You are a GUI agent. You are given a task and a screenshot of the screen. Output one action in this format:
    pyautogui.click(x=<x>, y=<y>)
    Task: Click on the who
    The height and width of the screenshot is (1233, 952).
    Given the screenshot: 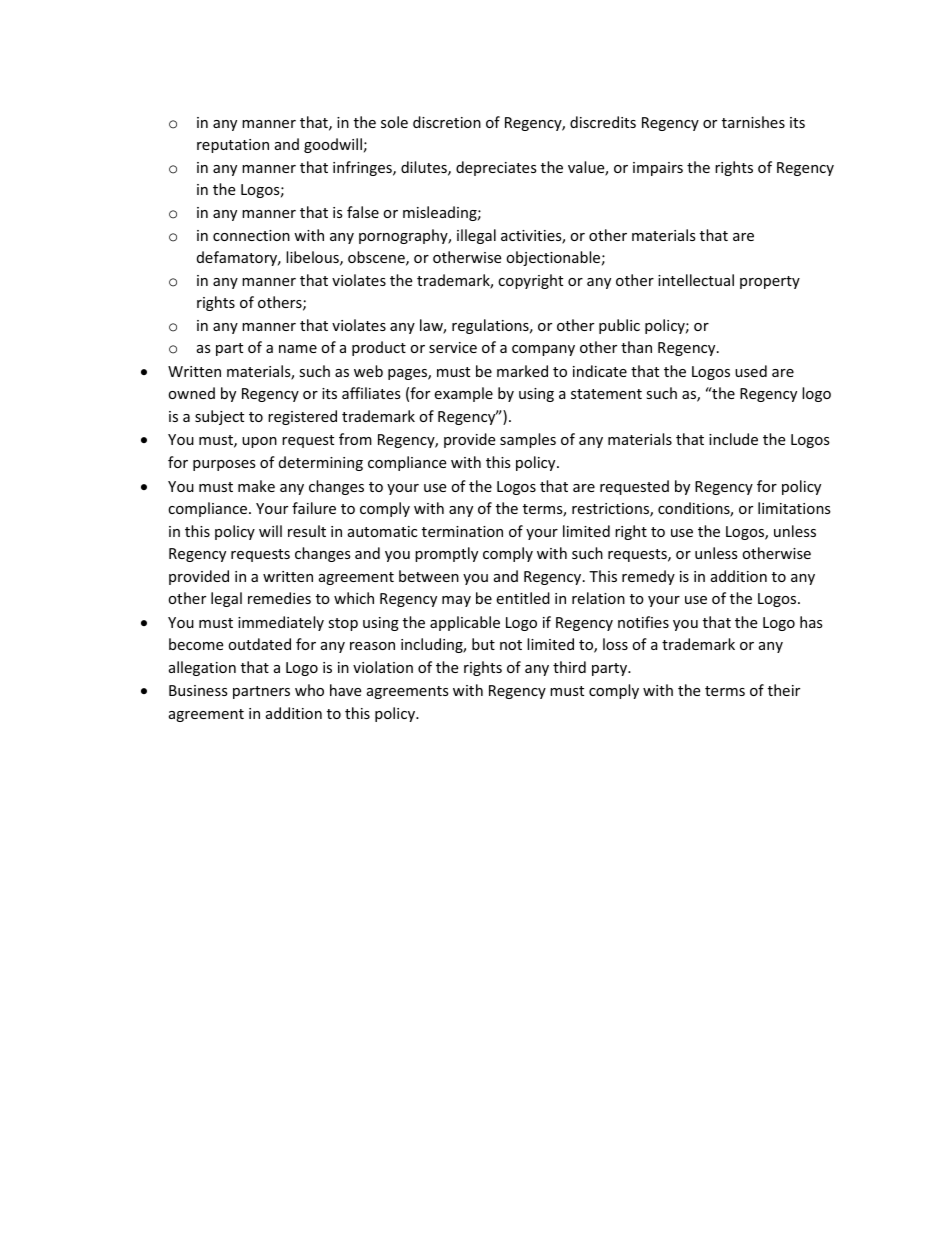 What is the action you would take?
    pyautogui.click(x=309, y=690)
